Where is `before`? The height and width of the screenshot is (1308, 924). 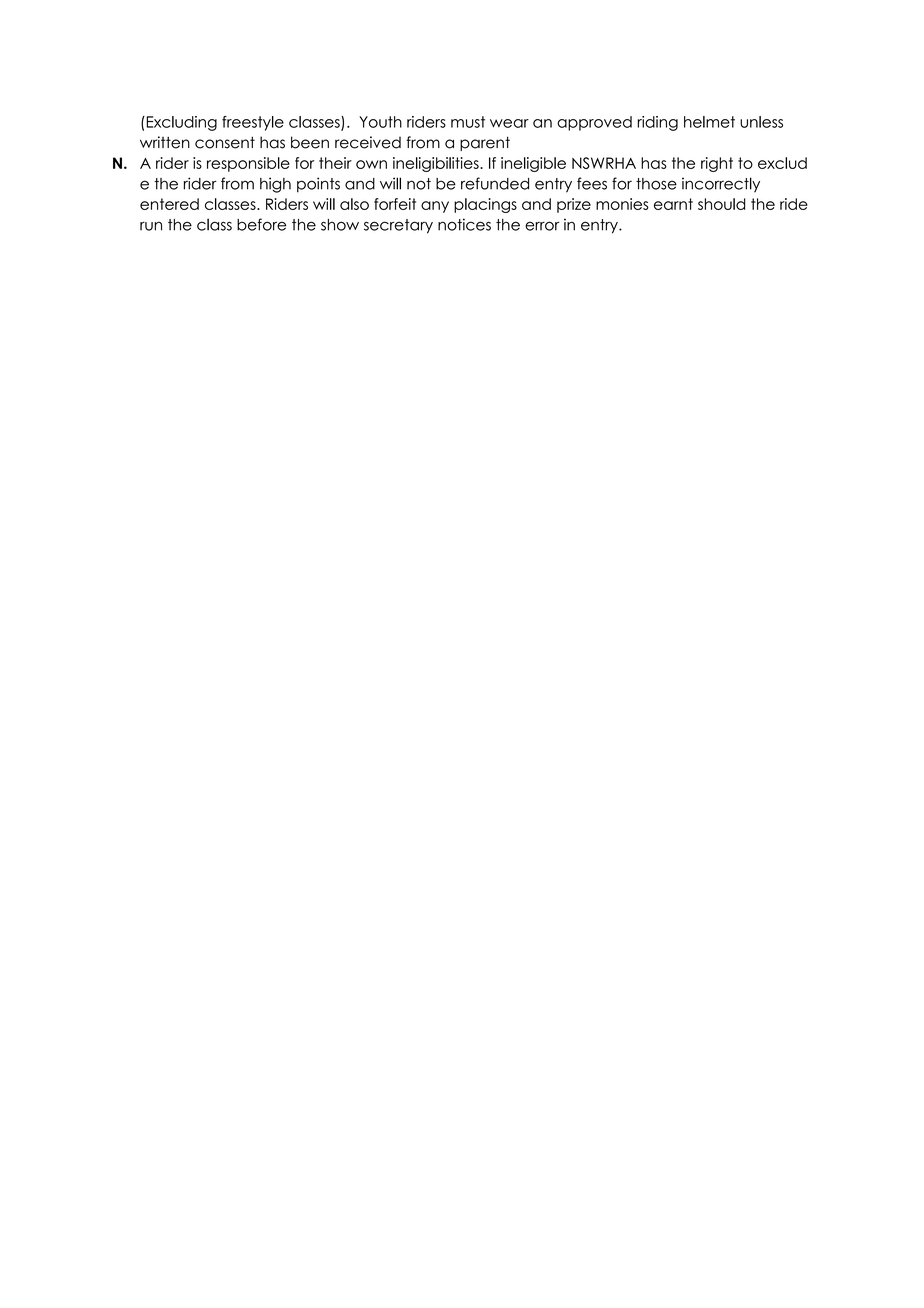 before is located at coordinates (261, 224).
